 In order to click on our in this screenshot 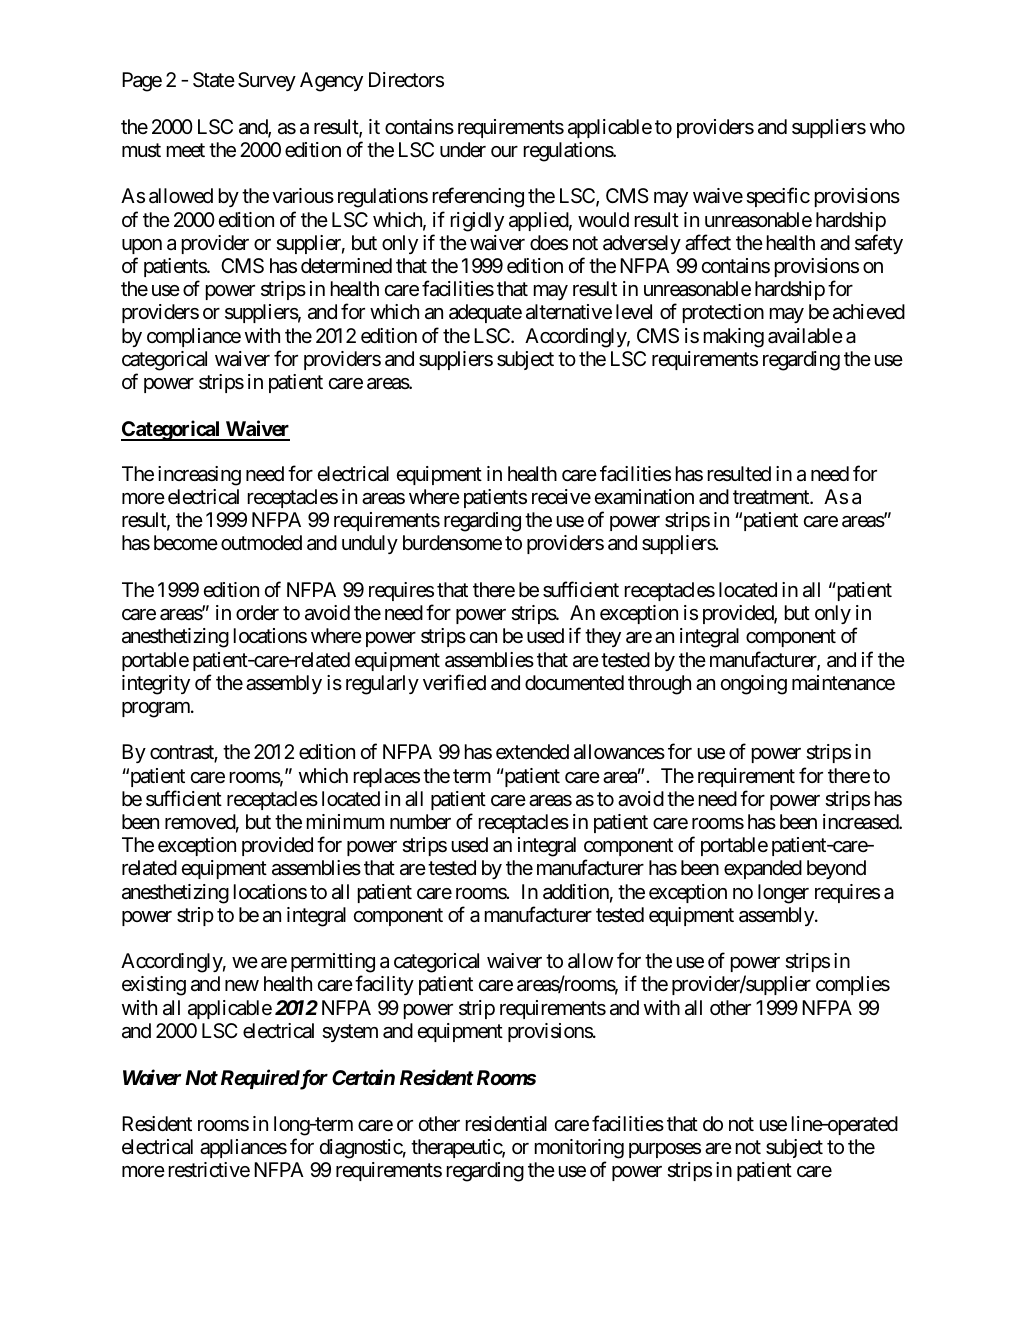, I will do `click(504, 151)`.
